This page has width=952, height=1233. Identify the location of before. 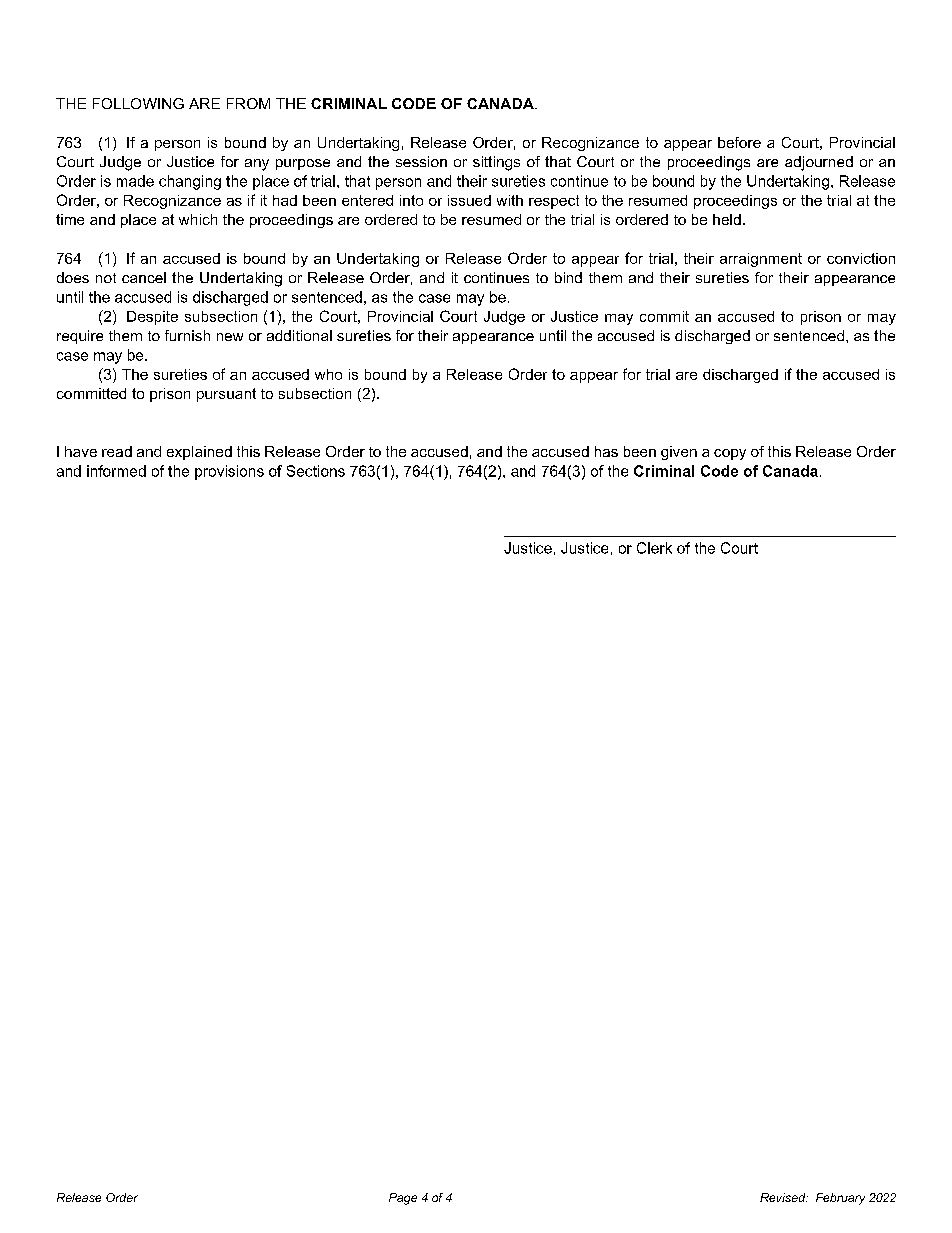
(739, 142).
